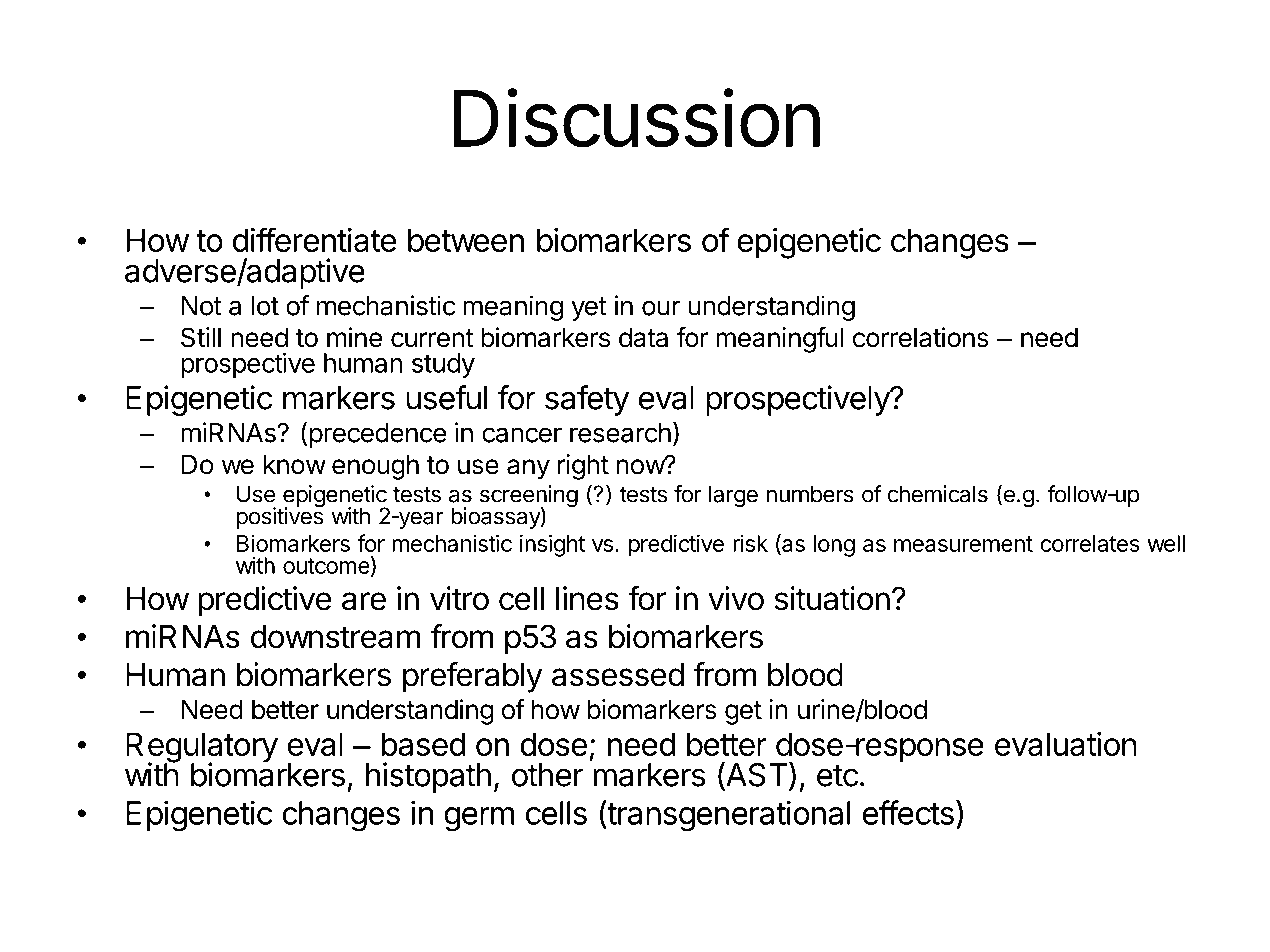  I want to click on vivo, so click(736, 598).
